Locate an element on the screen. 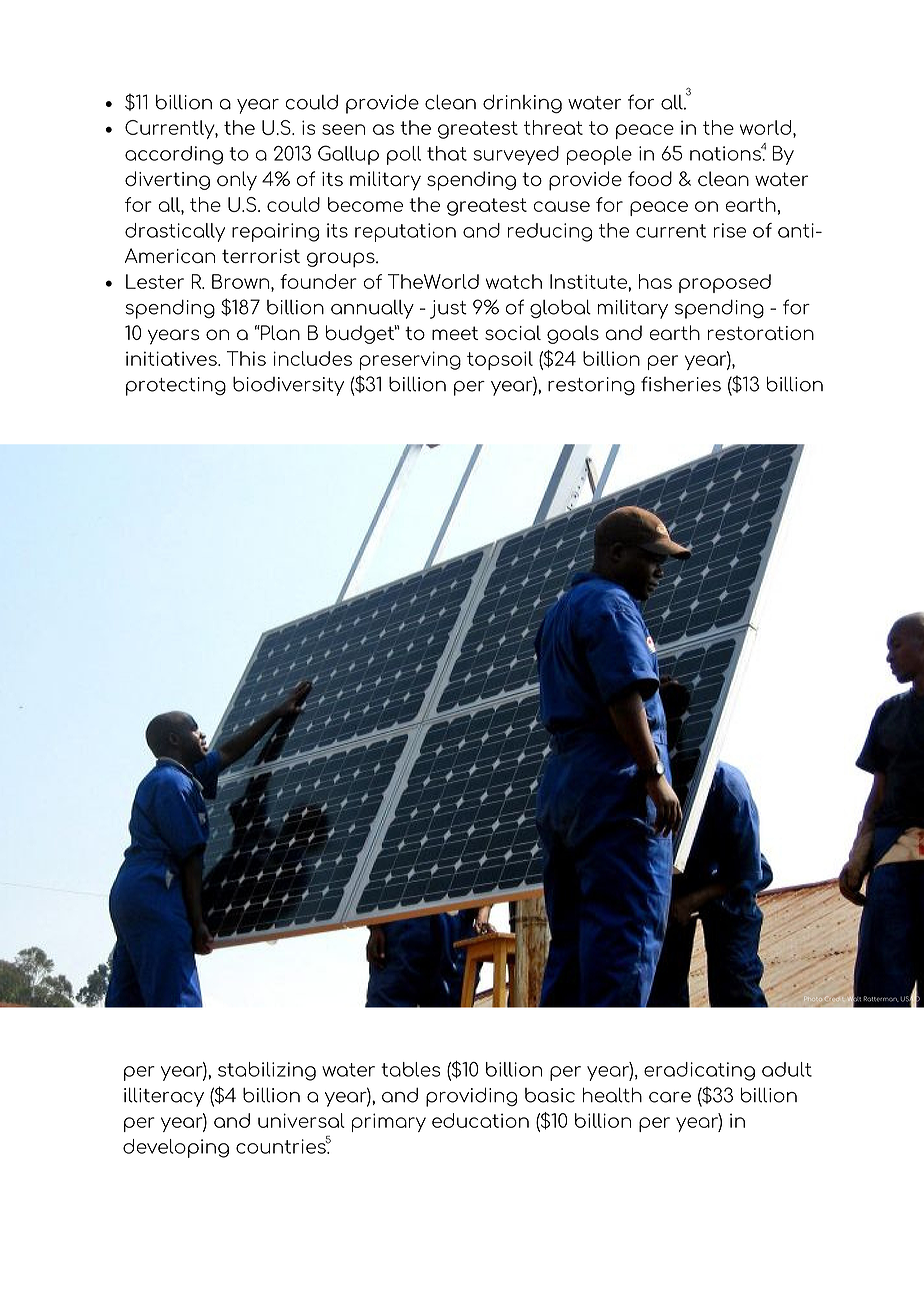 This screenshot has width=924, height=1308. only is located at coordinates (237, 181).
